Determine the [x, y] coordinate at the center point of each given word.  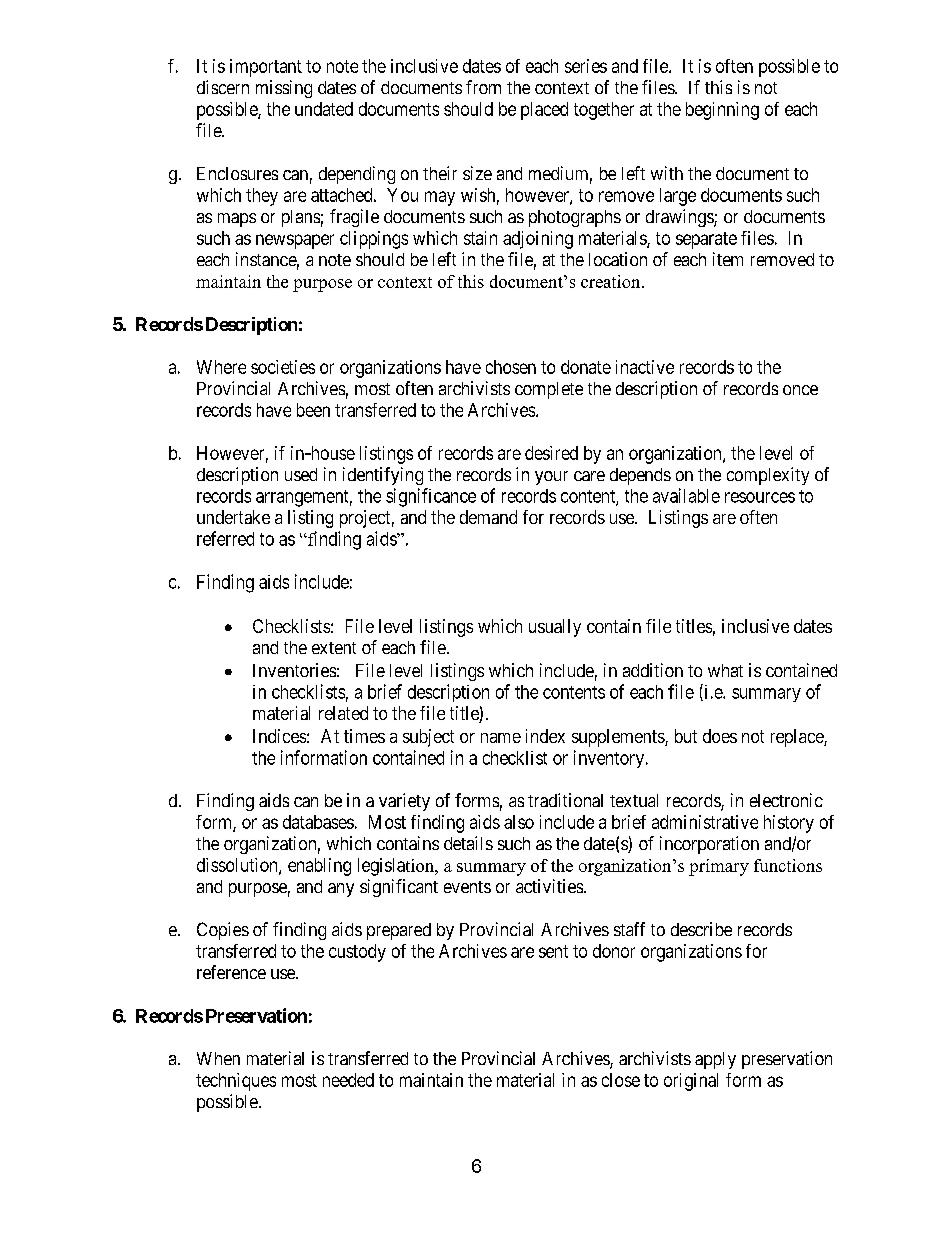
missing [284, 89]
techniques [236, 1082]
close [621, 1080]
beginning [722, 111]
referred [225, 538]
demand [488, 517]
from [483, 87]
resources [760, 497]
